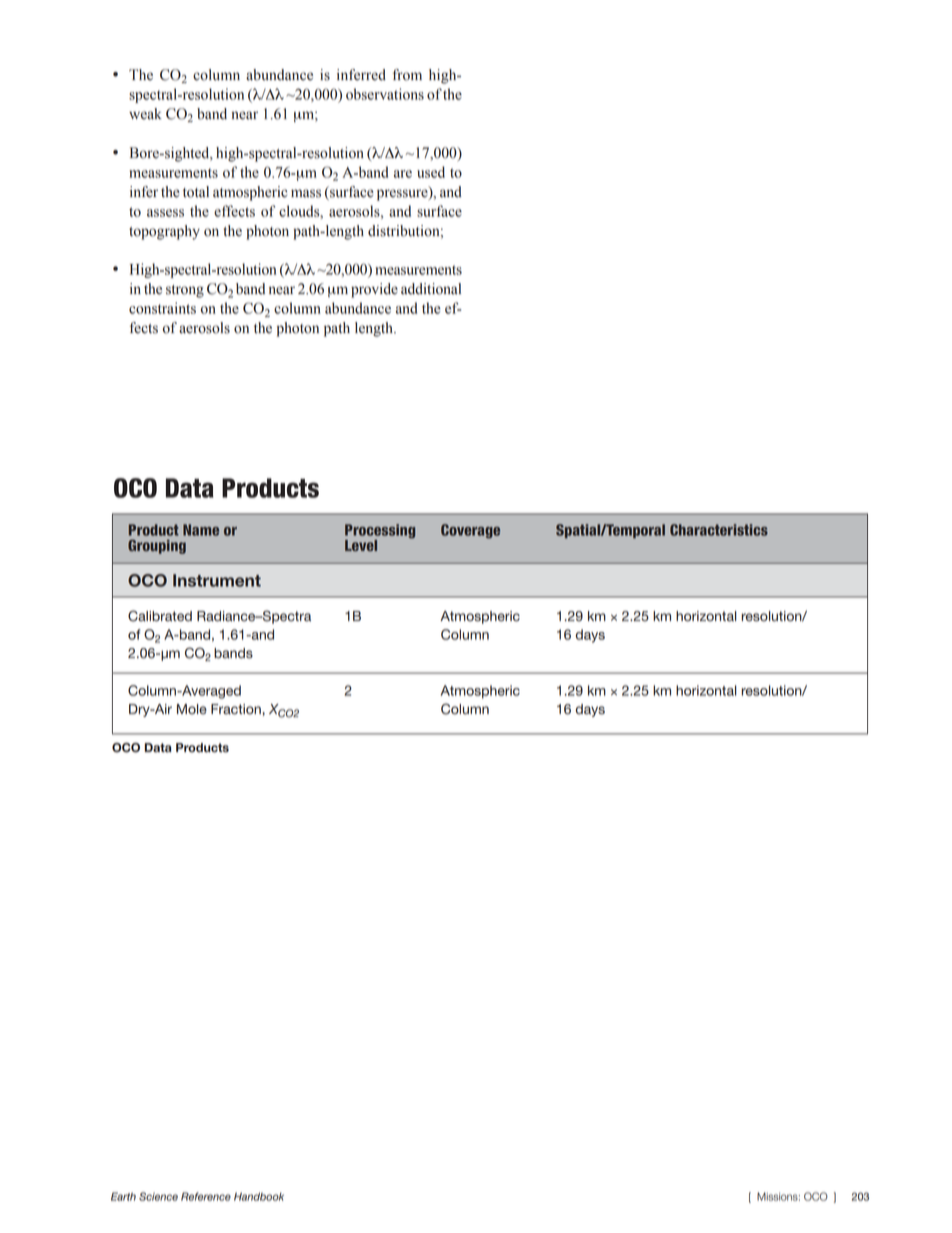 Image resolution: width=952 pixels, height=1233 pixels. What do you see at coordinates (236, 709) in the screenshot?
I see `Fraction` at bounding box center [236, 709].
